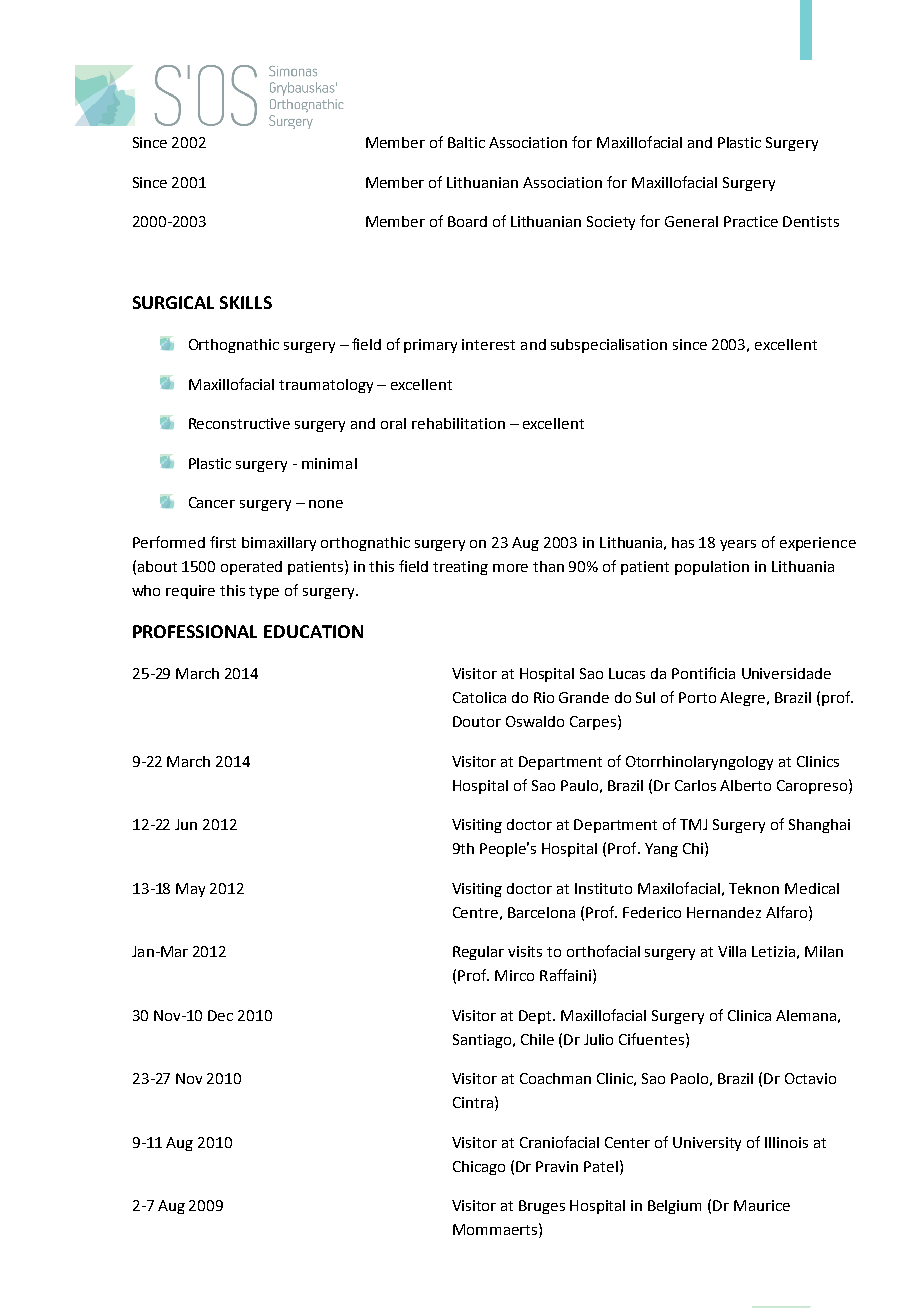  I want to click on SKILLS, so click(246, 302).
